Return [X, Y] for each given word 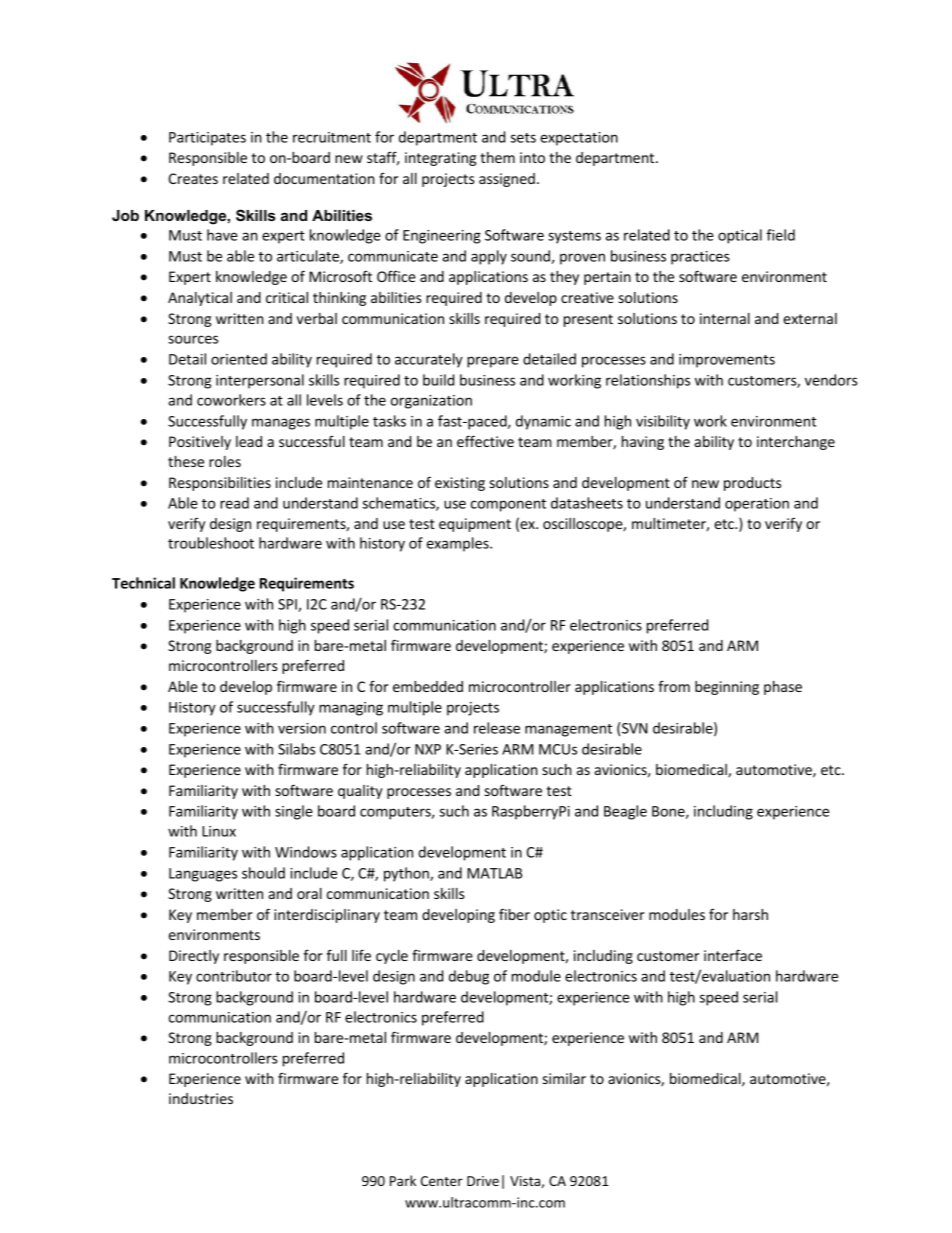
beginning [727, 688]
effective [485, 441]
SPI [288, 605]
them [497, 157]
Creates [193, 178]
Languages [203, 875]
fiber [514, 914]
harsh [750, 914]
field [780, 235]
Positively [200, 443]
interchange [796, 443]
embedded [428, 686]
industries [201, 1098]
